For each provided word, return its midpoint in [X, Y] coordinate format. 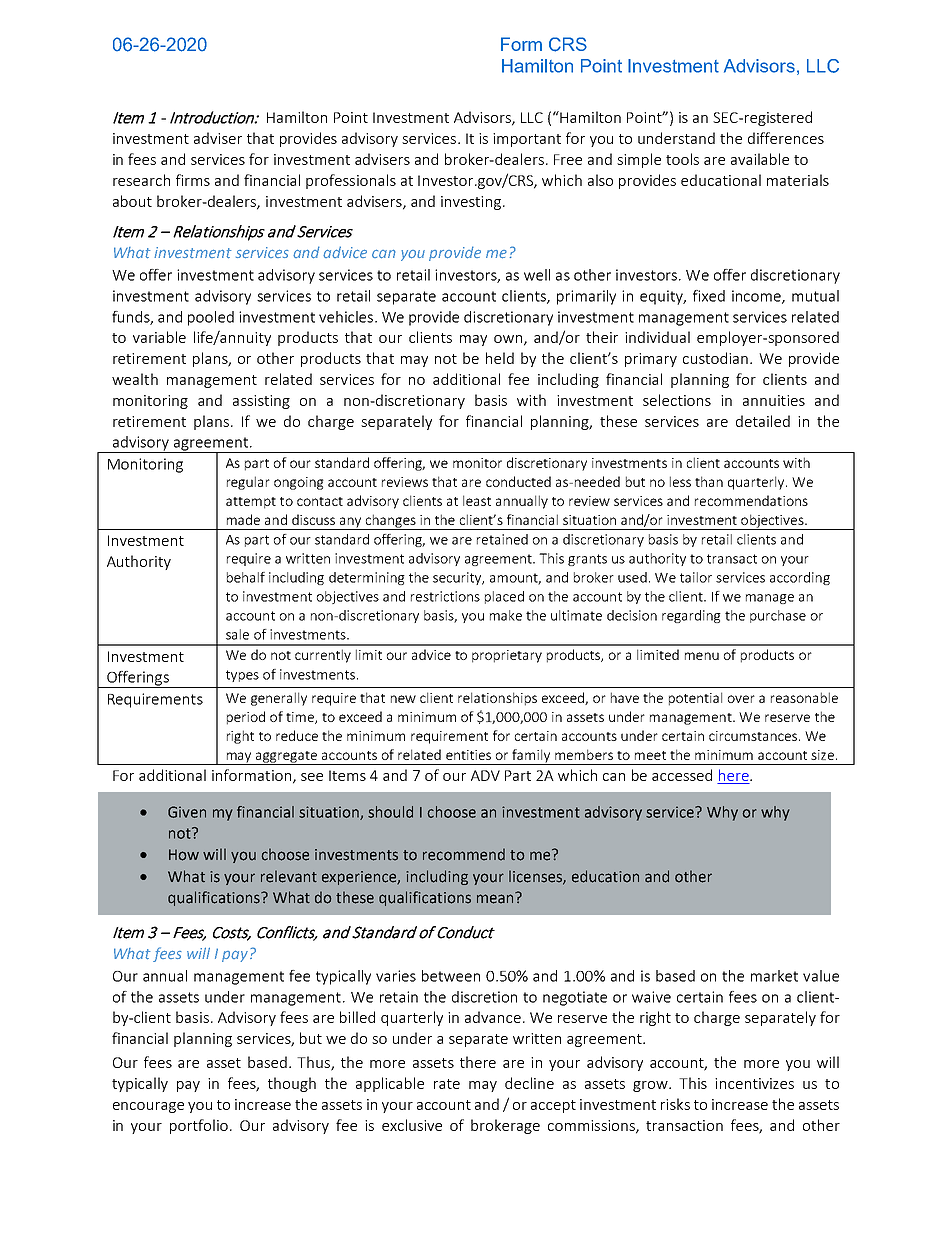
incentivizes [754, 1083]
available [760, 159]
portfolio [199, 1126]
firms [193, 180]
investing [472, 203]
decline [529, 1083]
